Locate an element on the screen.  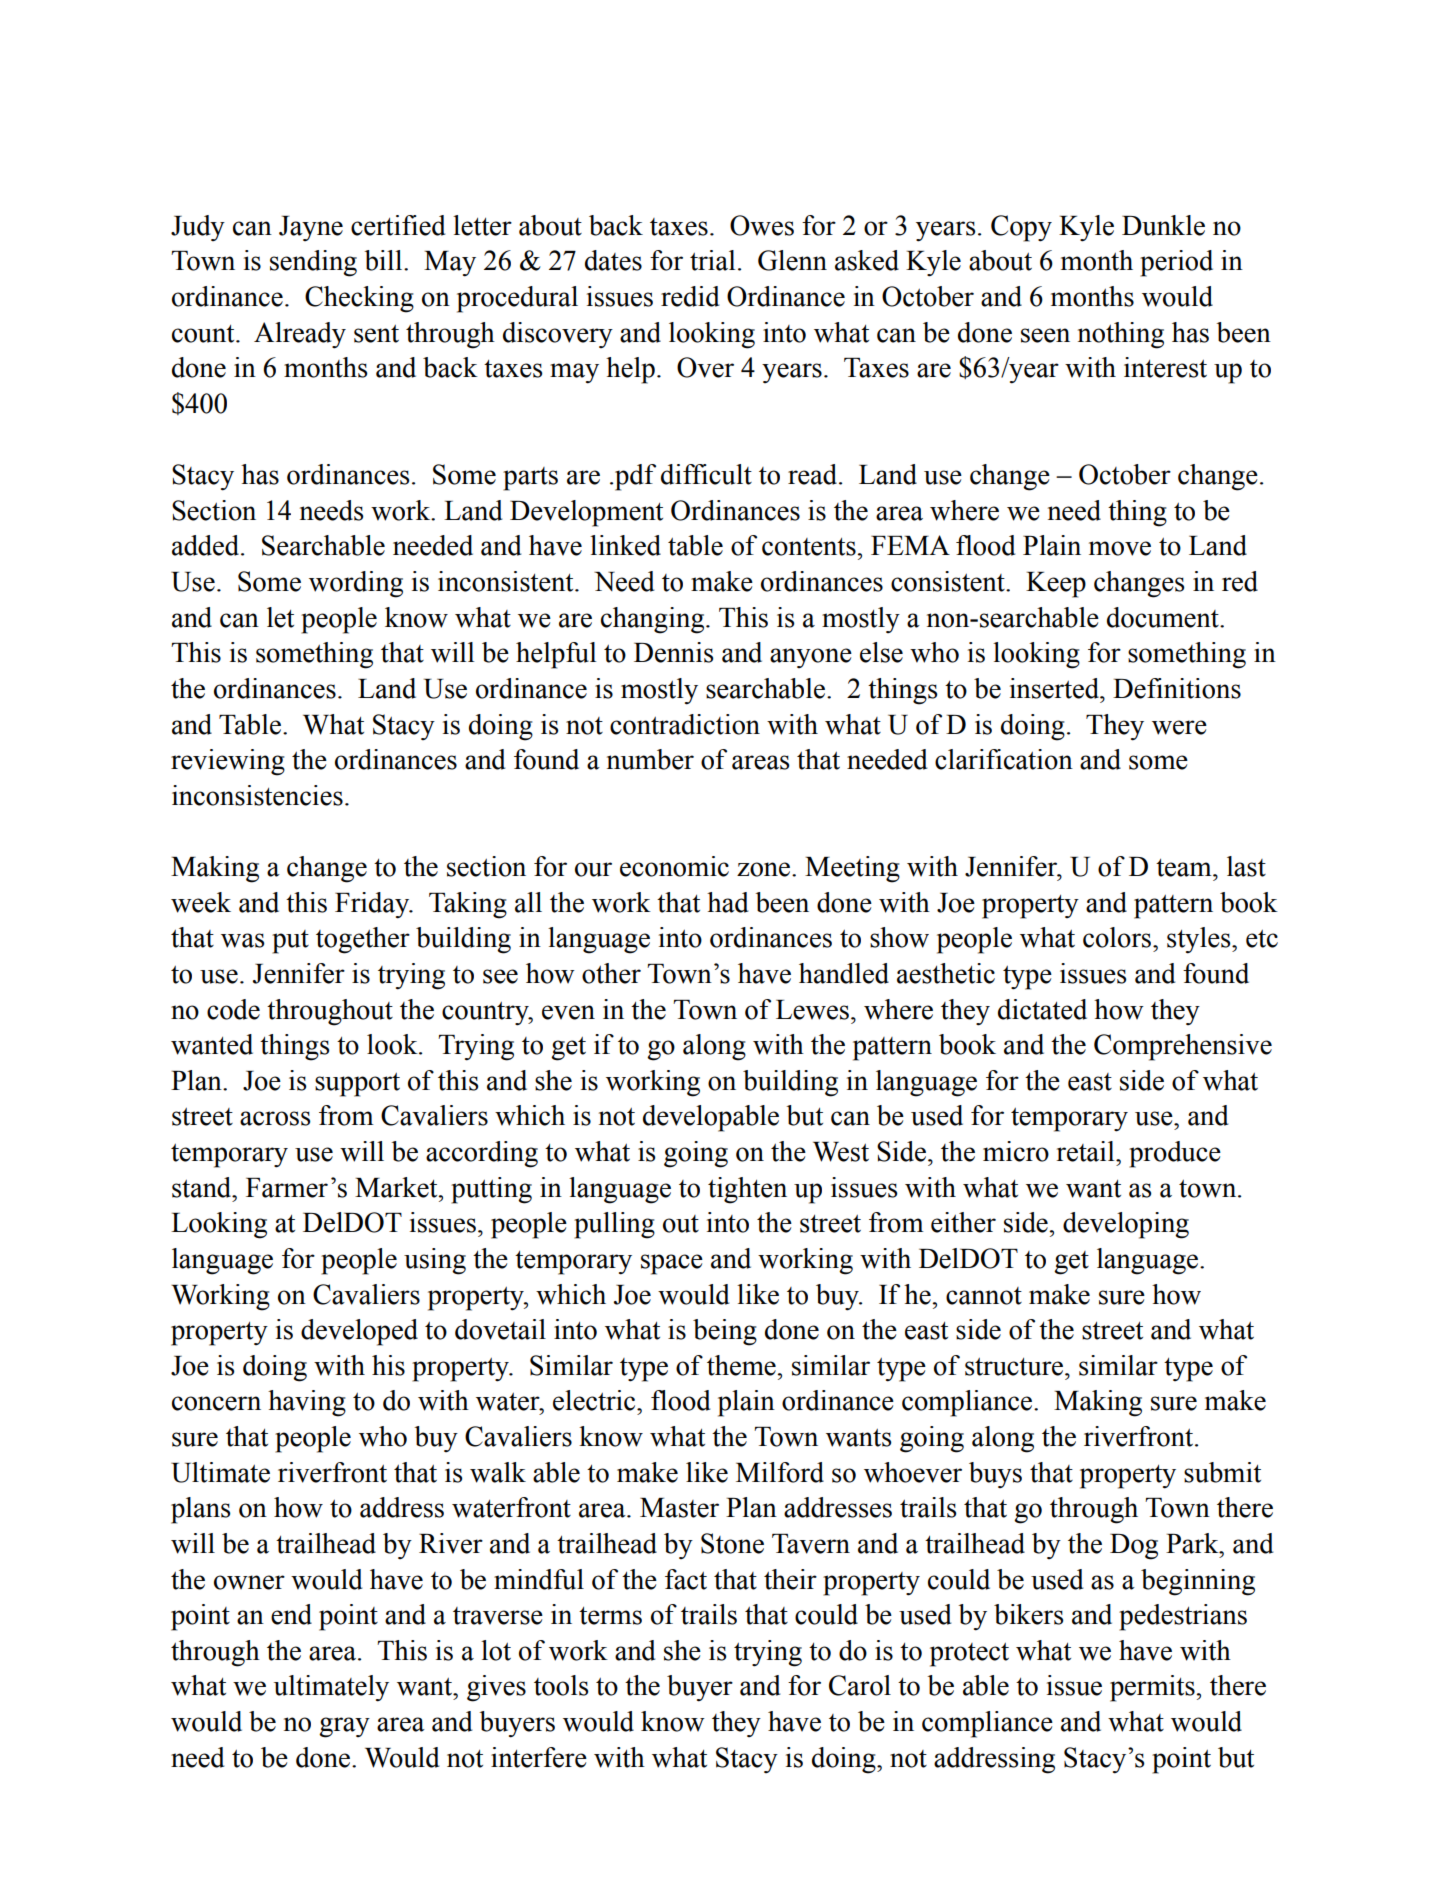
permits is located at coordinates (1153, 1688).
